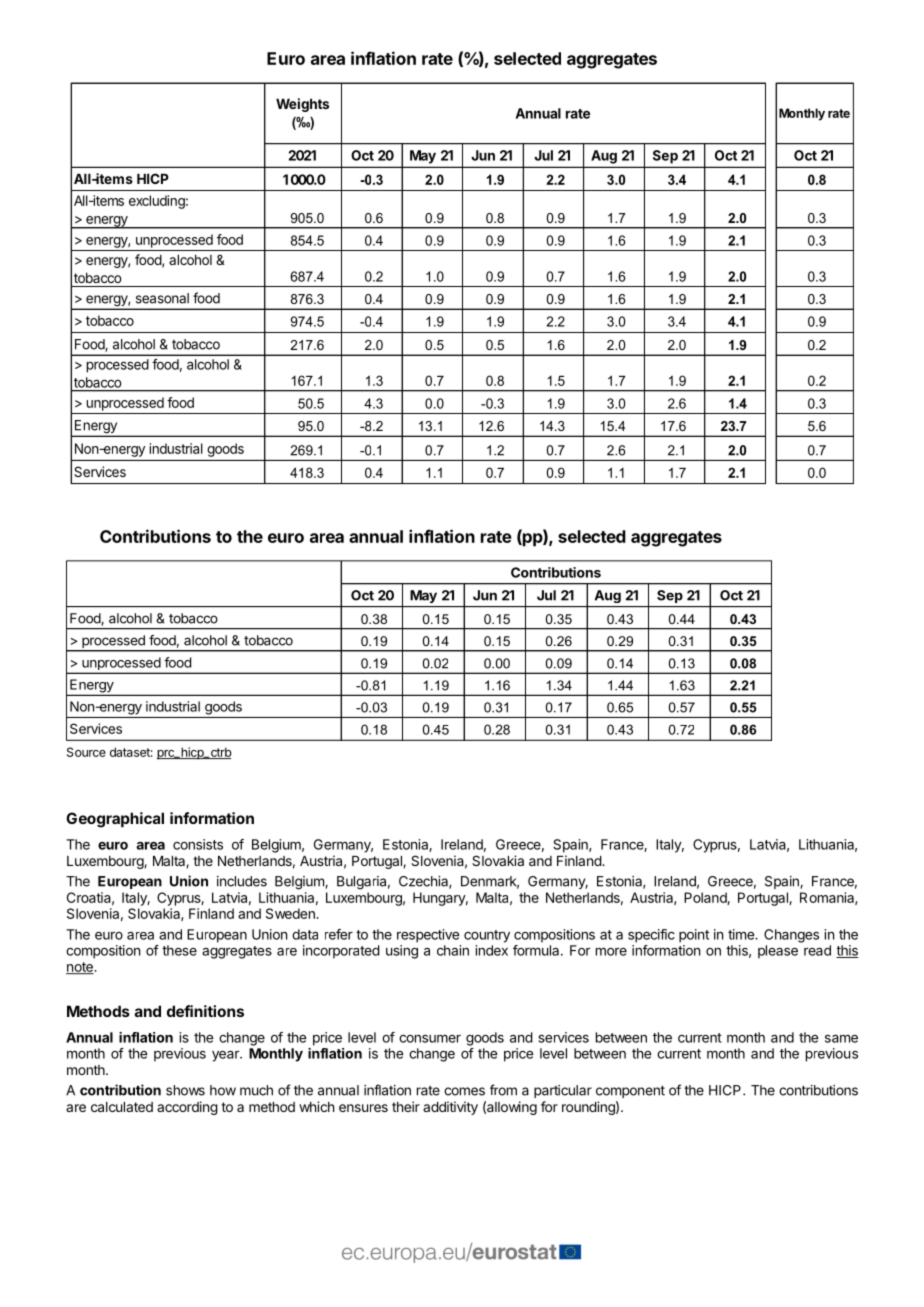  Describe the element at coordinates (242, 881) in the image. I see `includes` at that location.
